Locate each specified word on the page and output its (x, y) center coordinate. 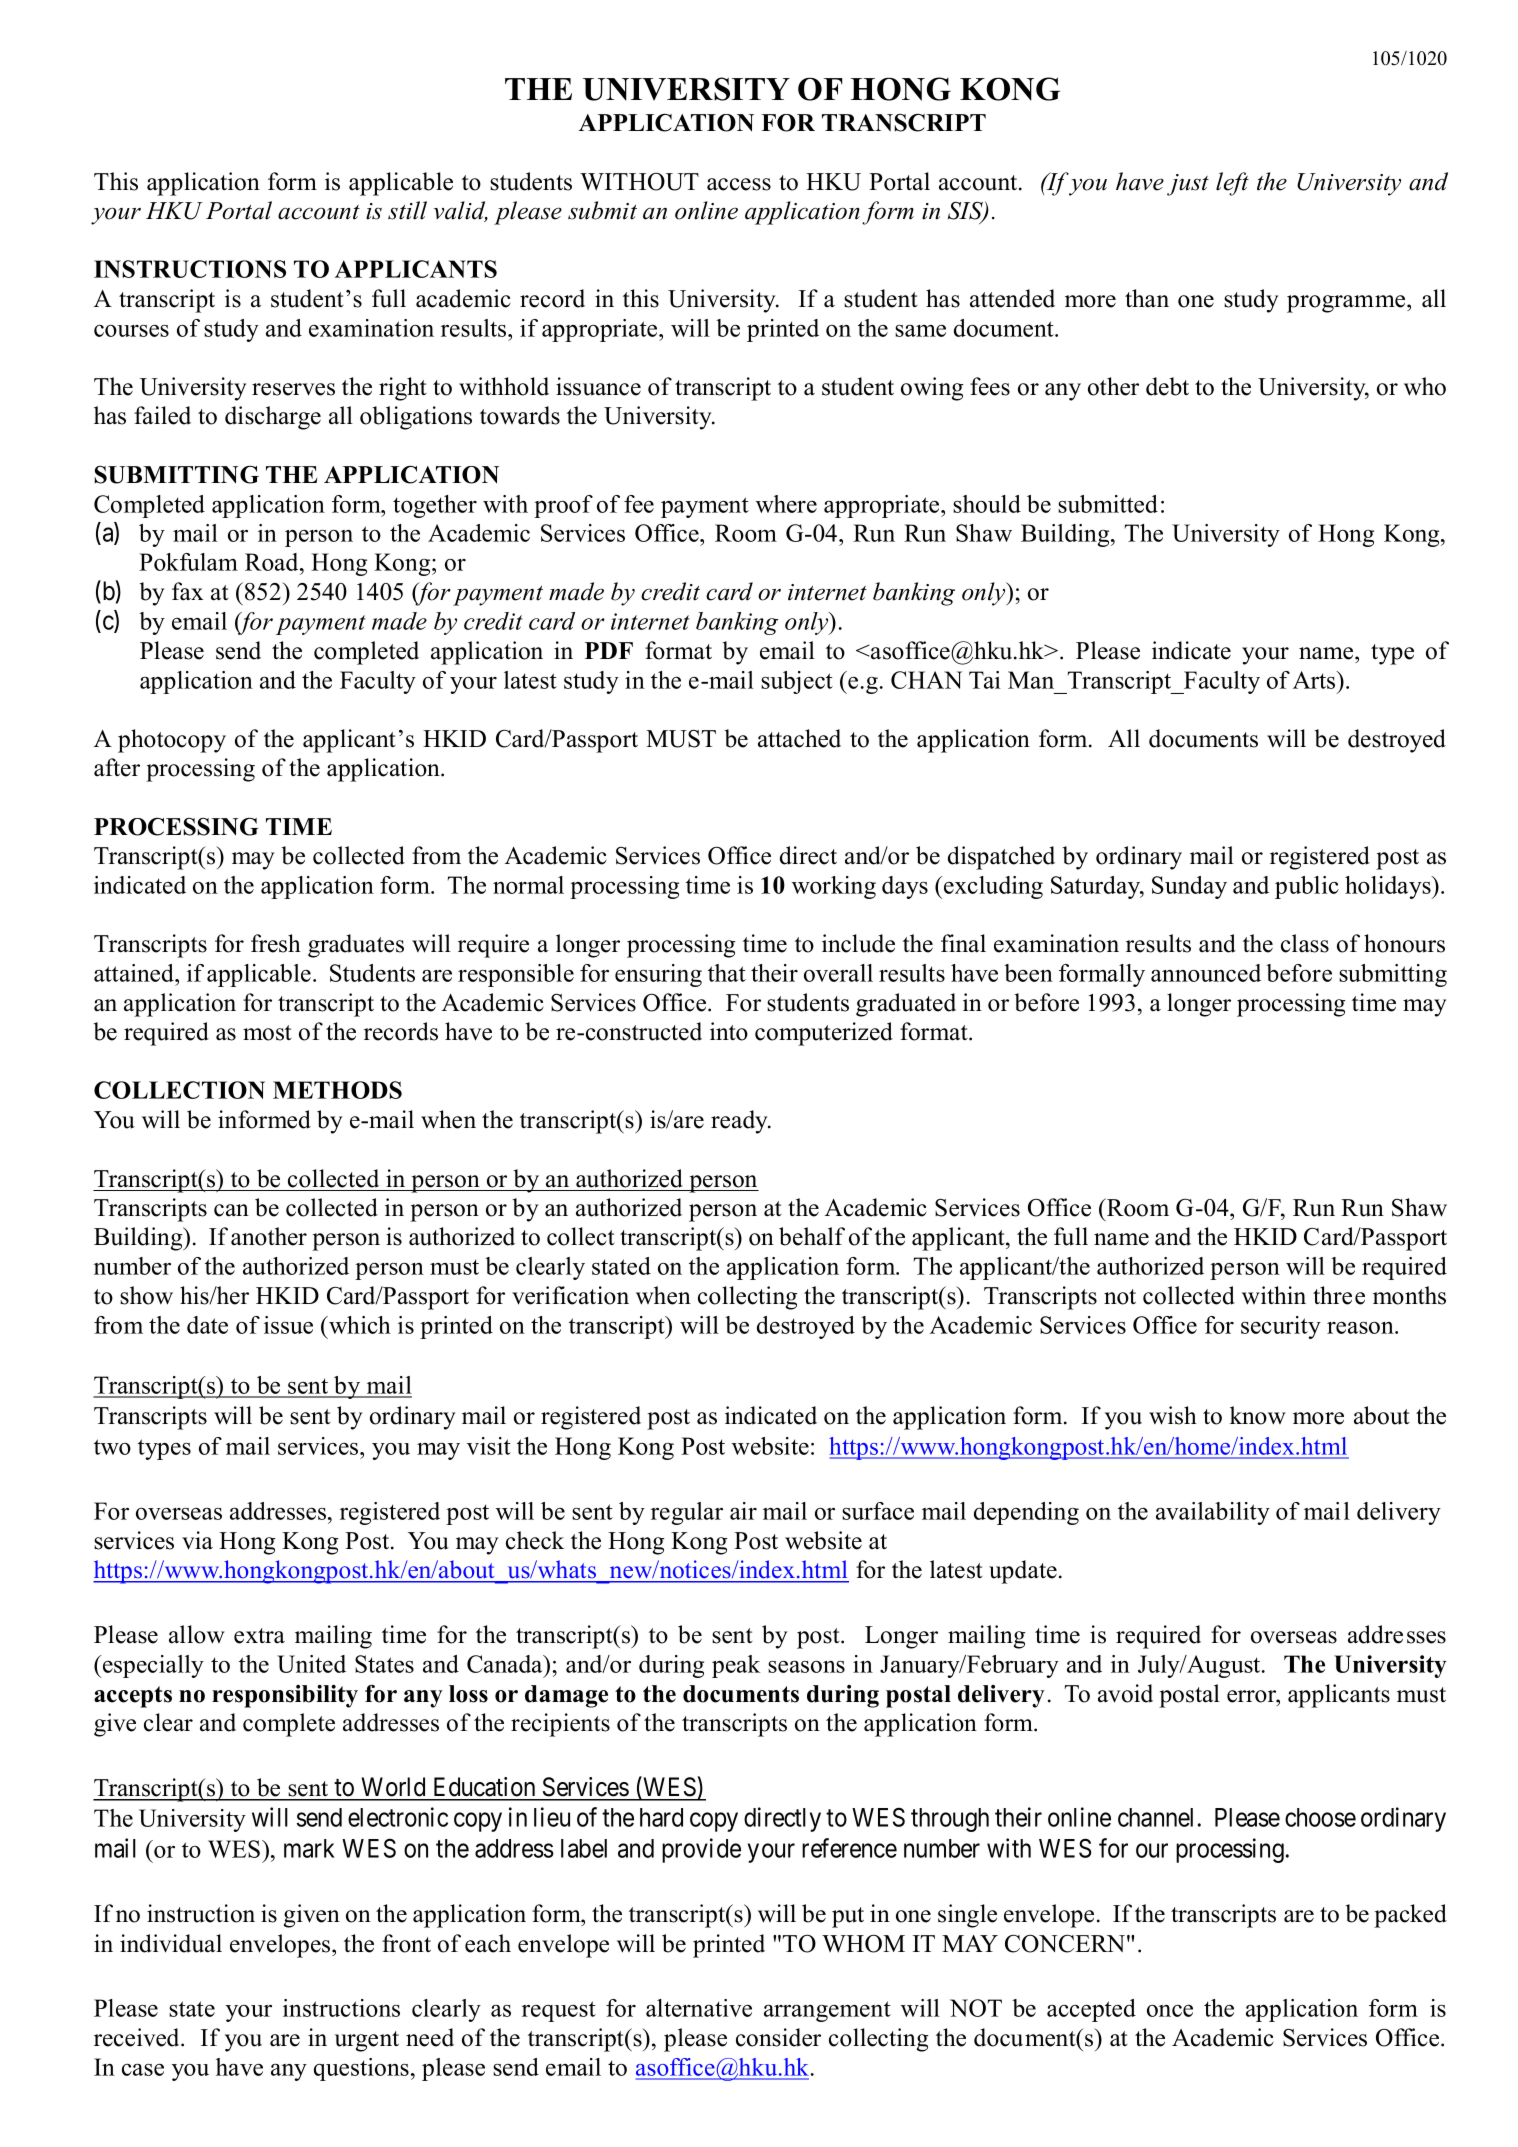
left (1232, 184)
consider (778, 2037)
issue (288, 1325)
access (739, 184)
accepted (1091, 2010)
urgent (367, 2041)
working (834, 887)
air (743, 1511)
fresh (276, 943)
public (1307, 887)
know (1258, 1415)
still (407, 210)
